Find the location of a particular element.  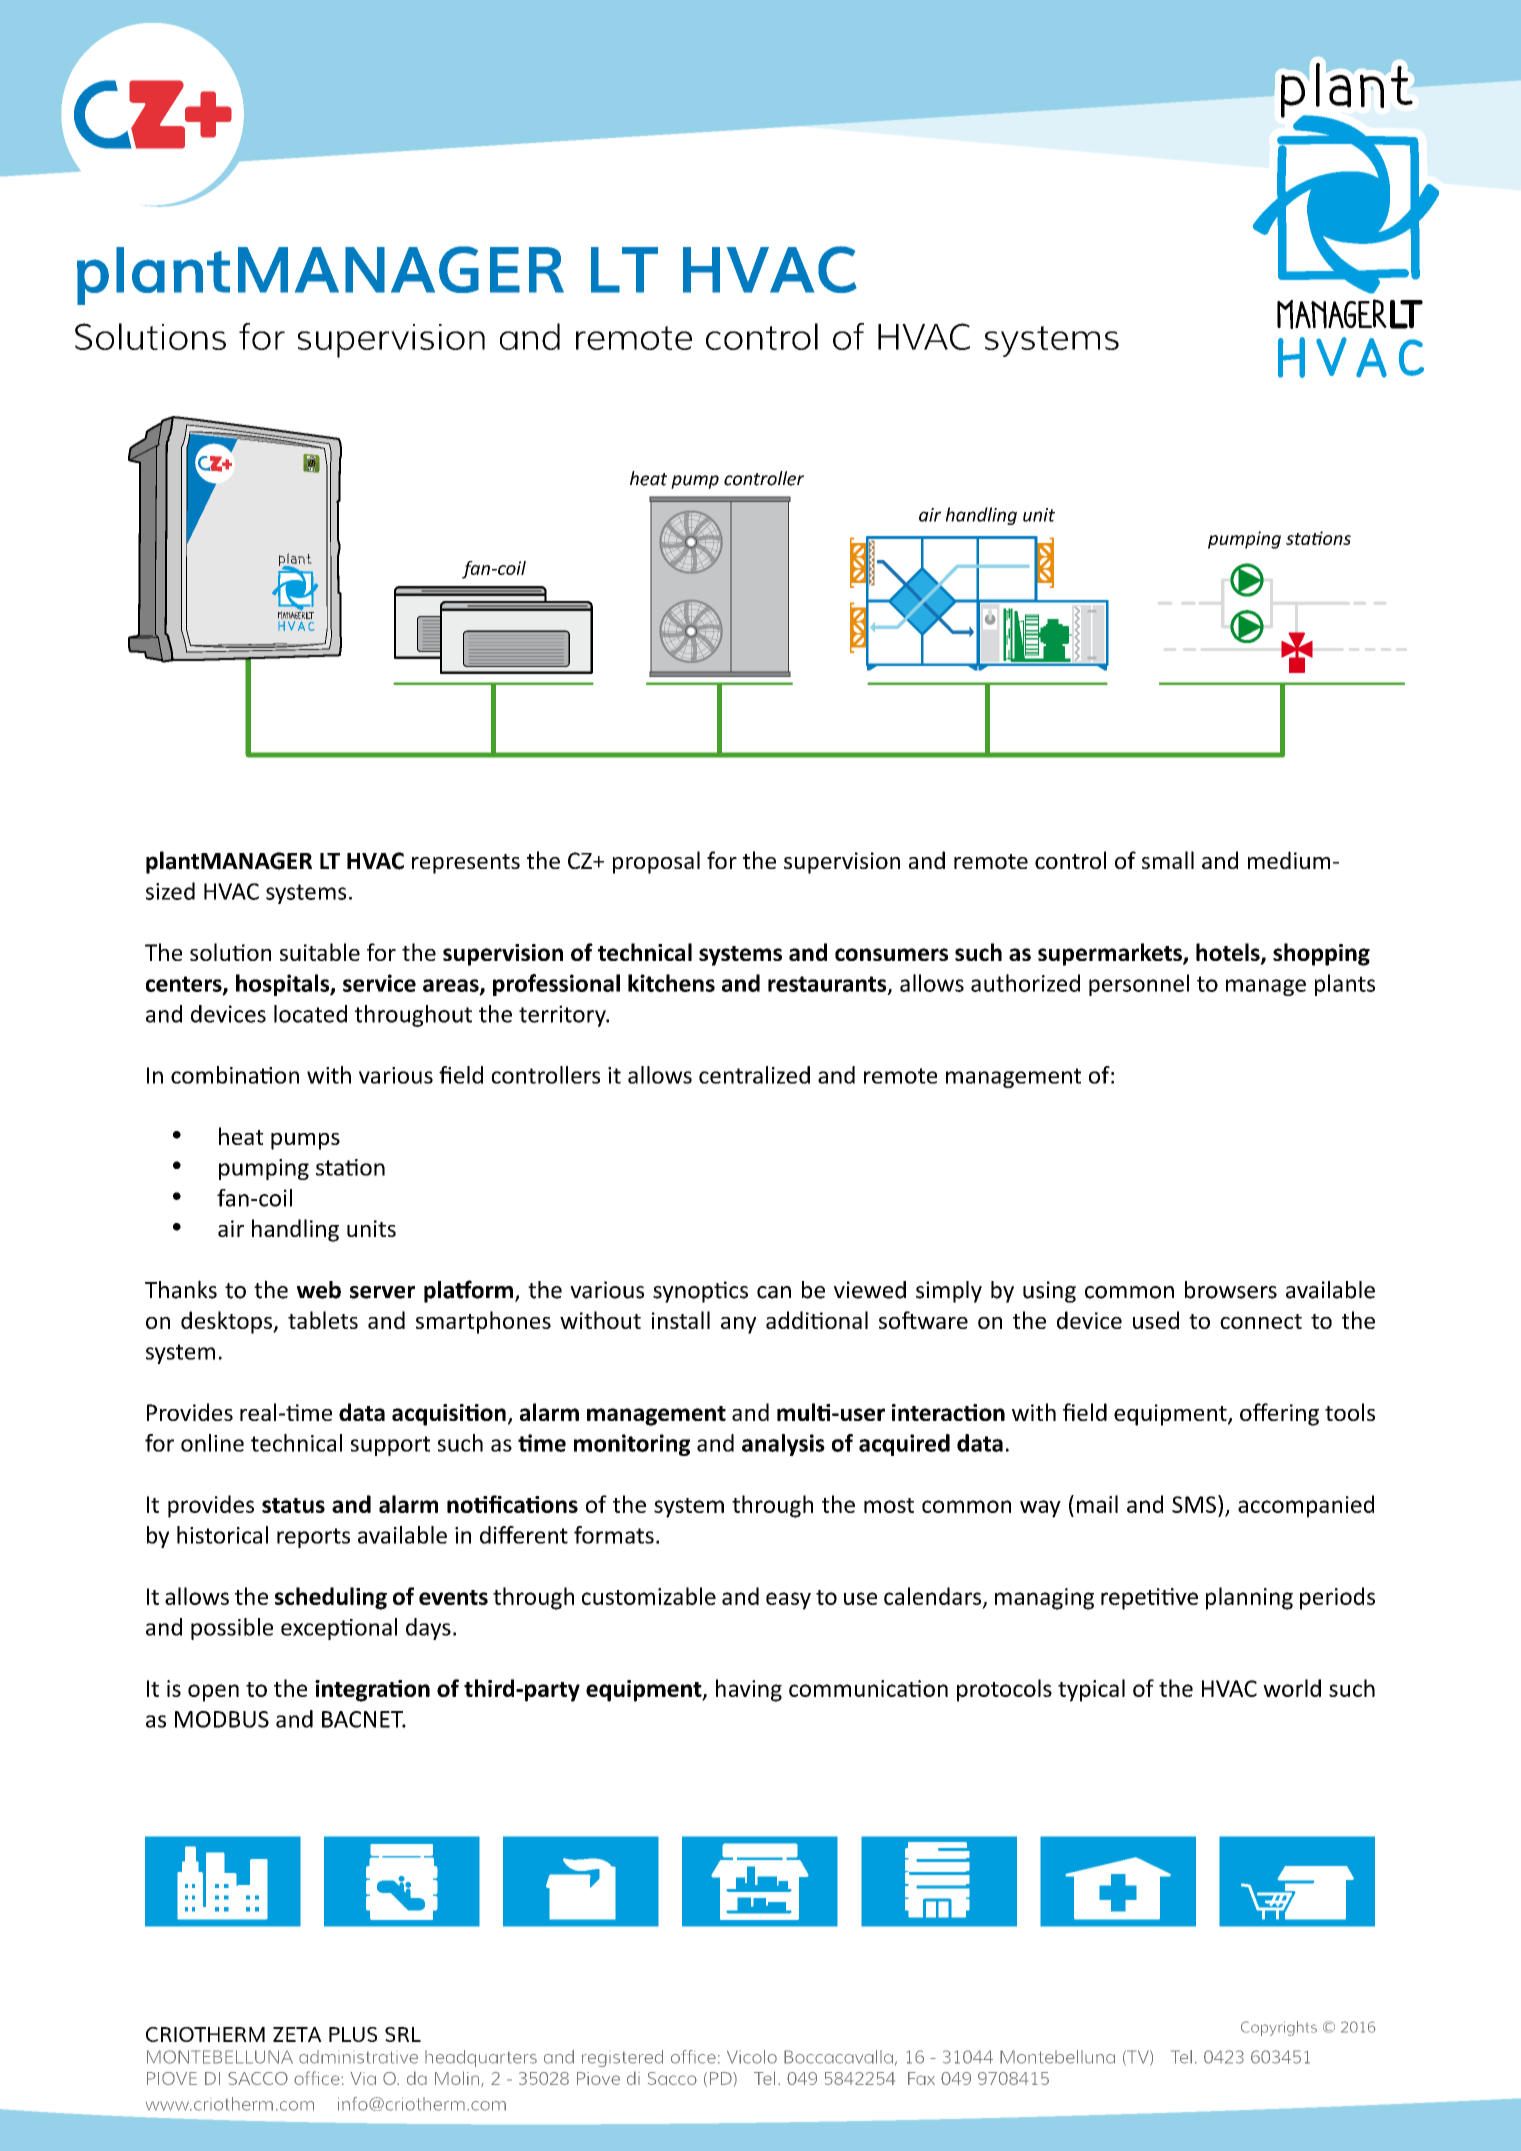

planning is located at coordinates (1249, 1598).
